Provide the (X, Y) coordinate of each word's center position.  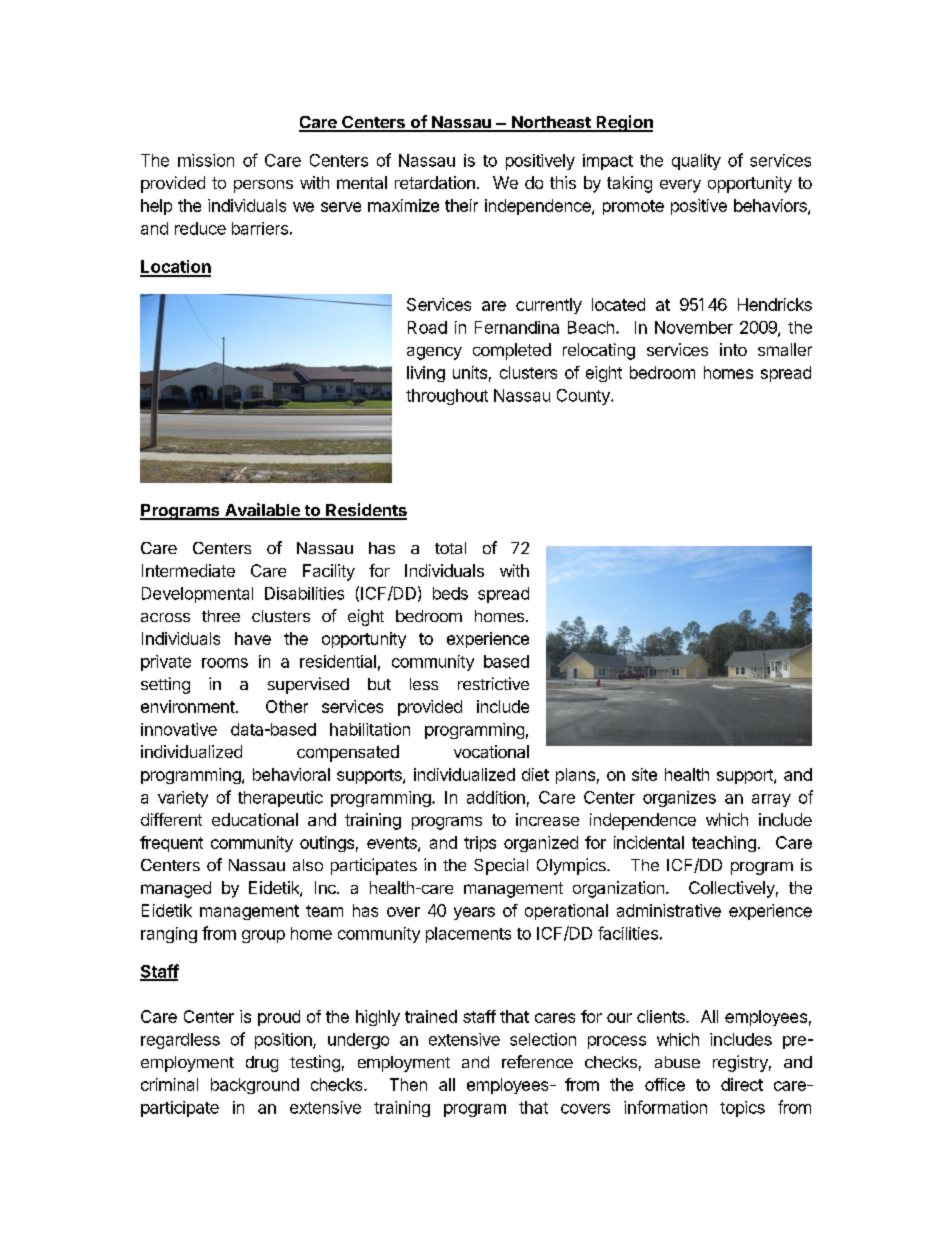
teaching (724, 844)
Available (262, 511)
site (644, 774)
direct (742, 1084)
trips (480, 844)
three (221, 616)
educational (255, 819)
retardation (435, 182)
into (733, 349)
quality (696, 162)
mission (206, 160)
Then (408, 1084)
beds (450, 593)
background (255, 1086)
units (470, 372)
